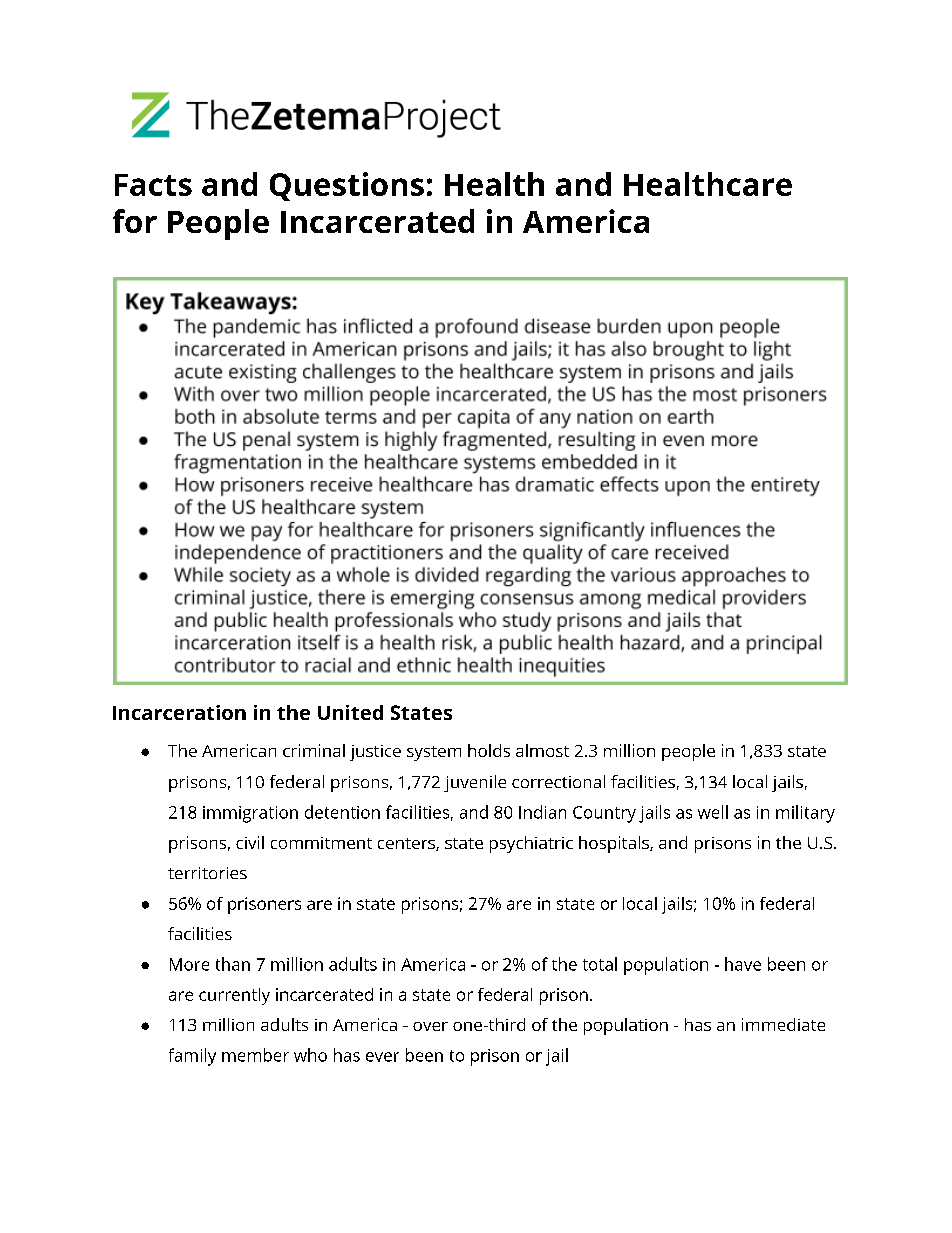 The height and width of the image is (1233, 952). What do you see at coordinates (207, 873) in the image?
I see `territories` at bounding box center [207, 873].
